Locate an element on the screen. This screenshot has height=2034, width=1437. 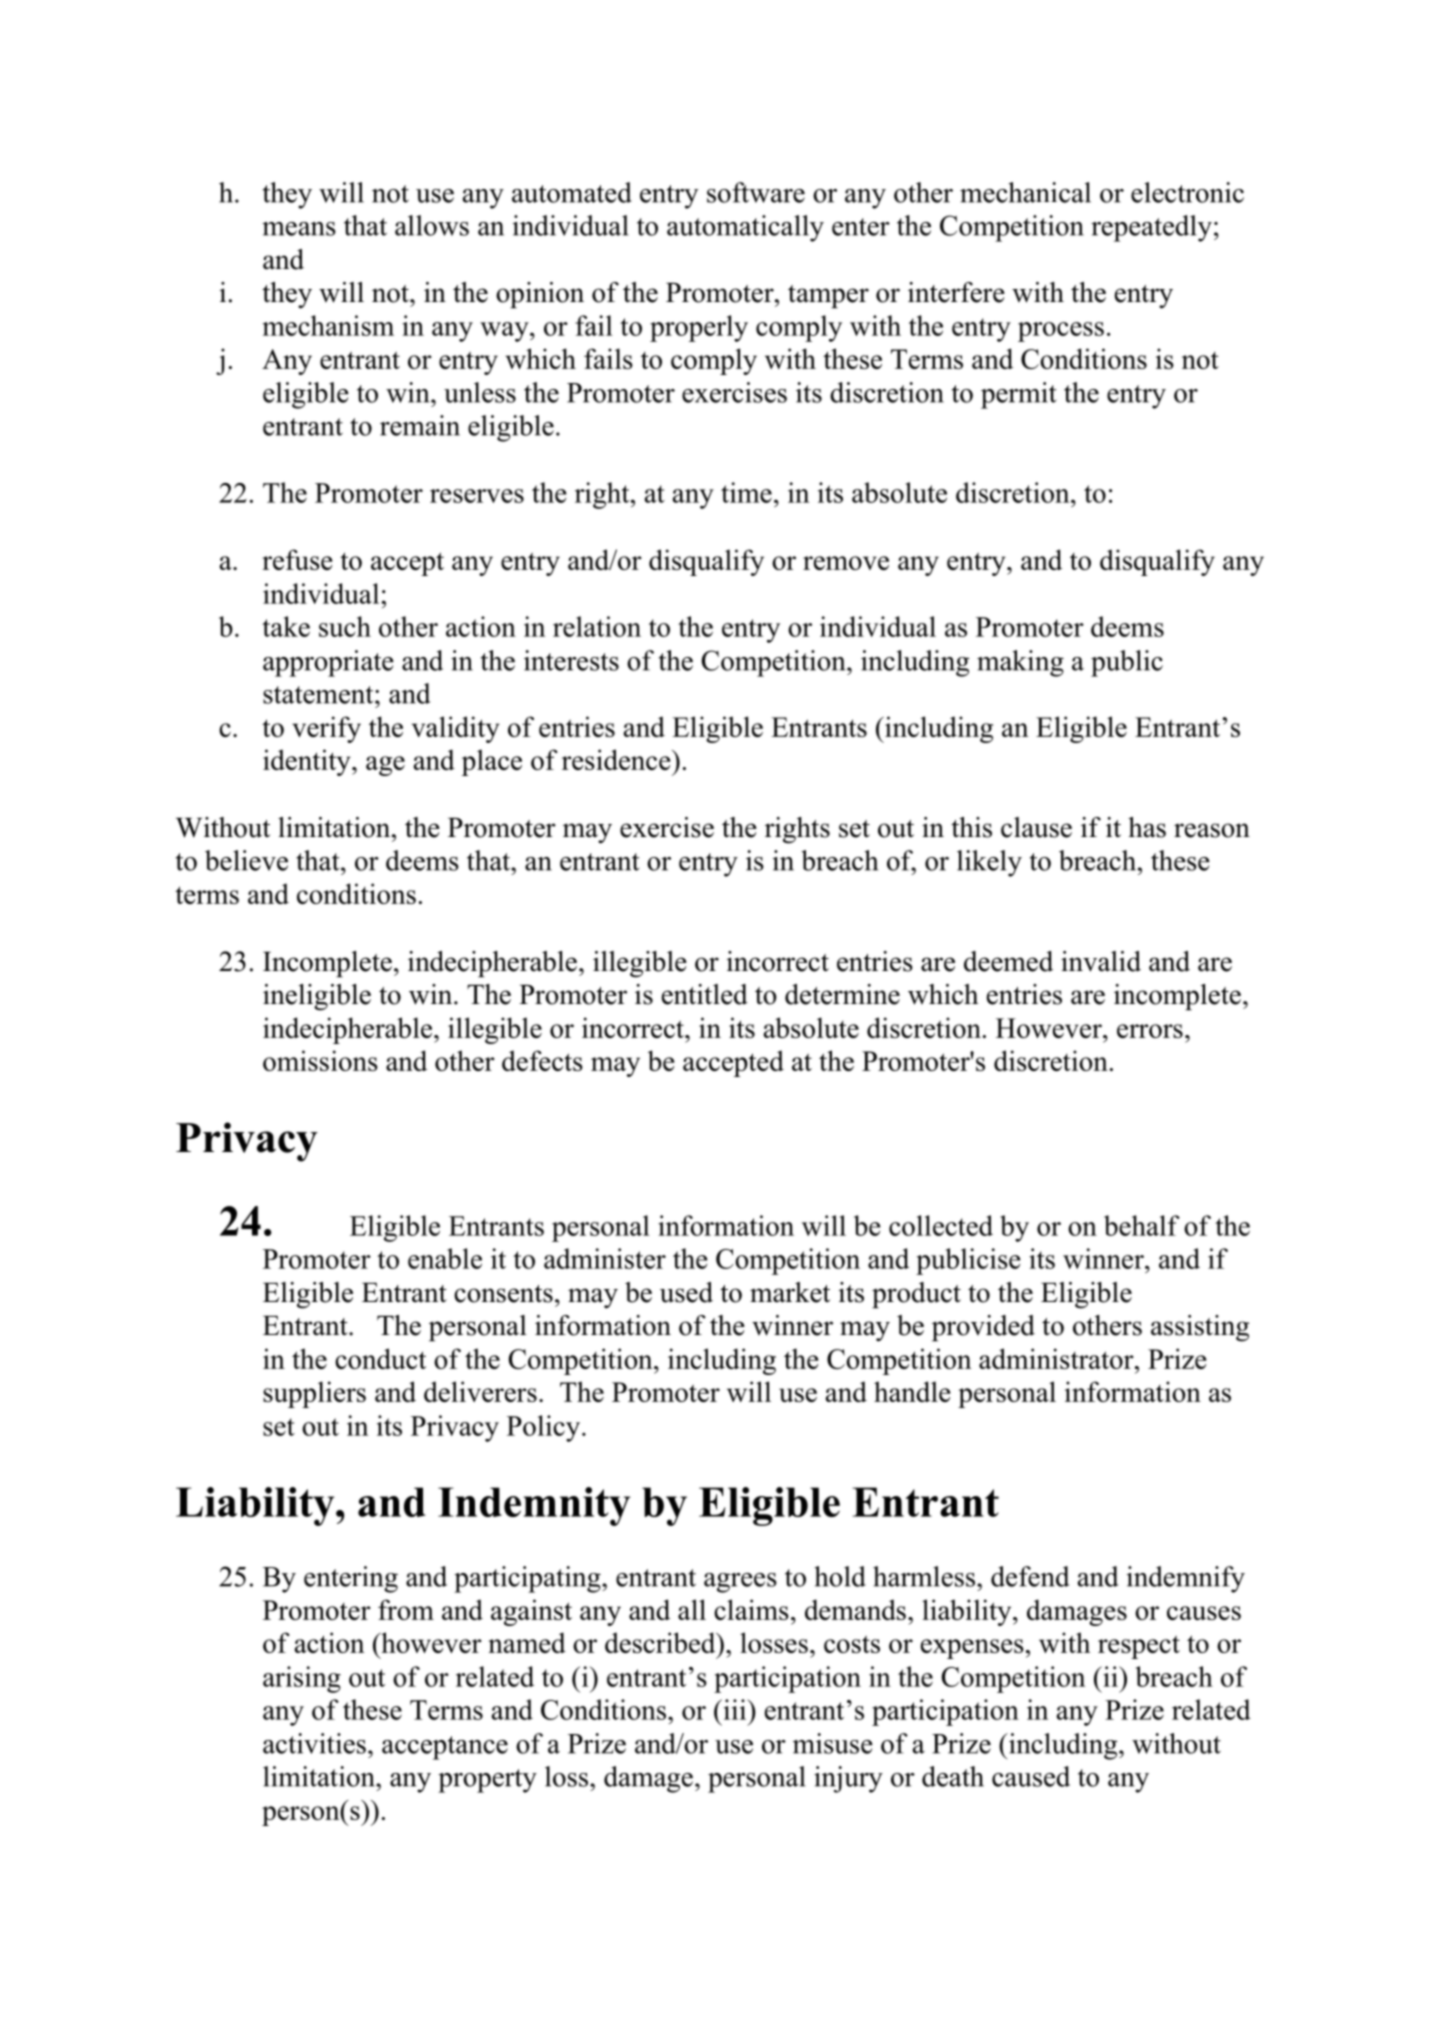
omissions is located at coordinates (320, 1060).
